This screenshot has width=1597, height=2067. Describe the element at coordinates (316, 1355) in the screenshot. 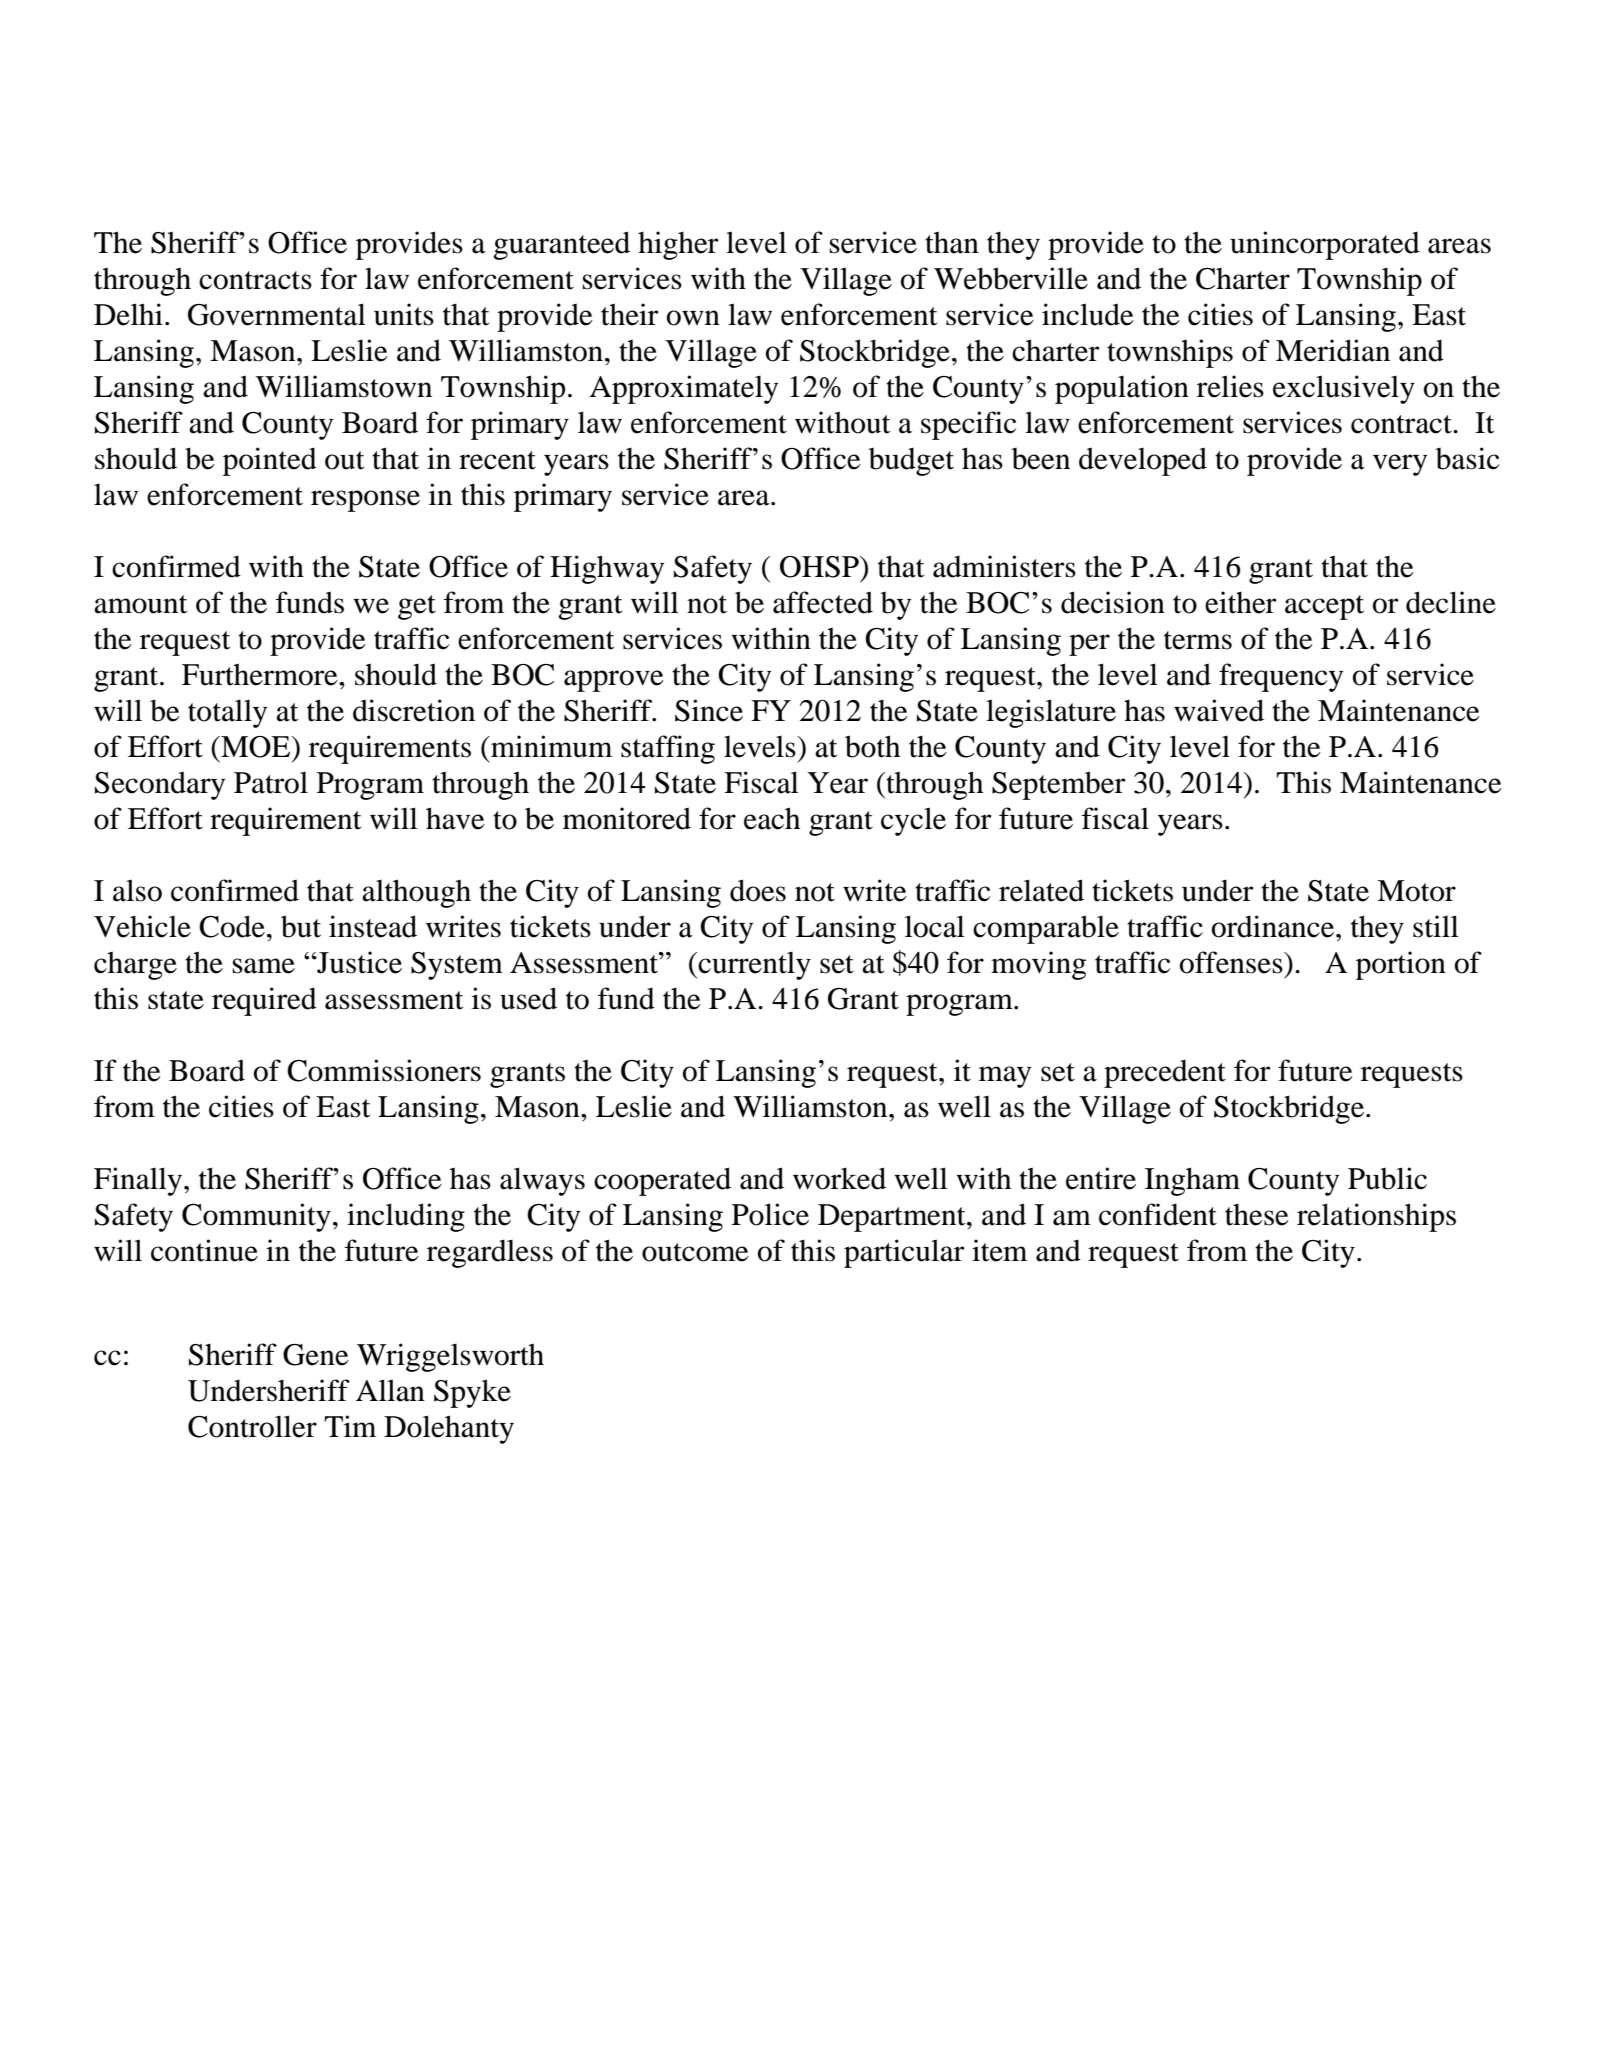

I see `Gene` at that location.
